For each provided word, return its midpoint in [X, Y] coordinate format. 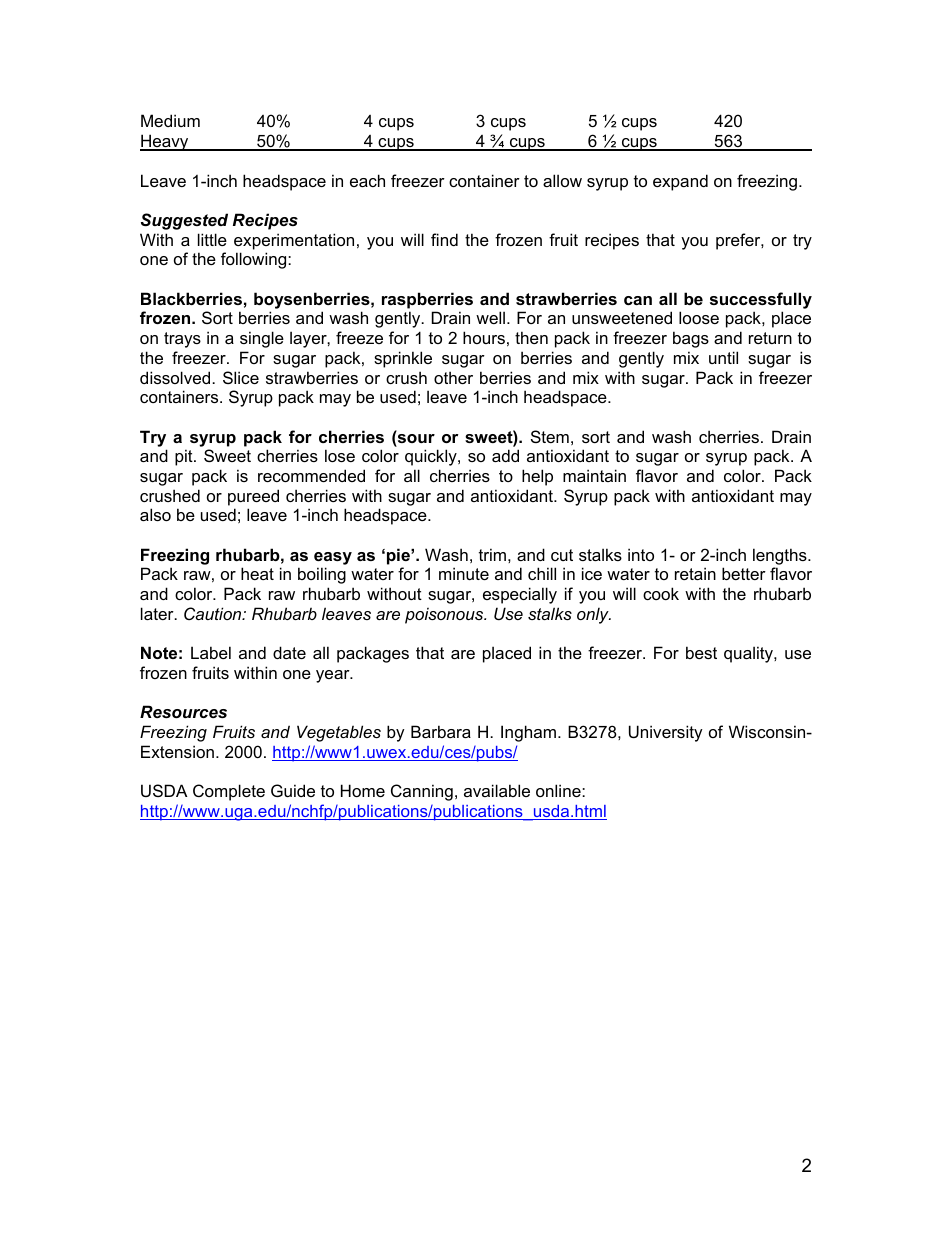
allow [562, 180]
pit [185, 457]
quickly [432, 457]
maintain [594, 475]
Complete [229, 792]
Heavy [165, 142]
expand [680, 182]
